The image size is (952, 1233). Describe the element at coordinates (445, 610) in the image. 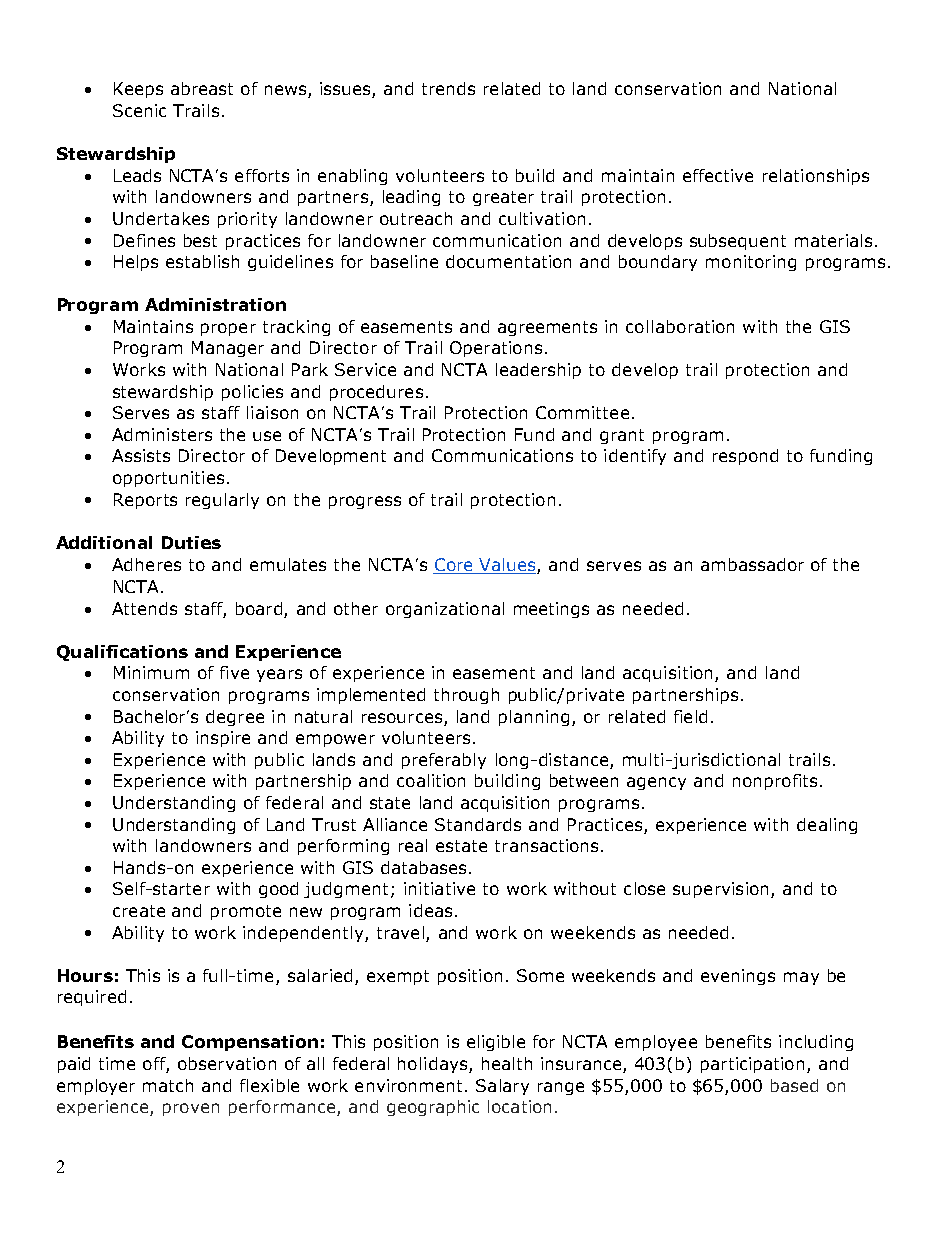

I see `organizational` at that location.
